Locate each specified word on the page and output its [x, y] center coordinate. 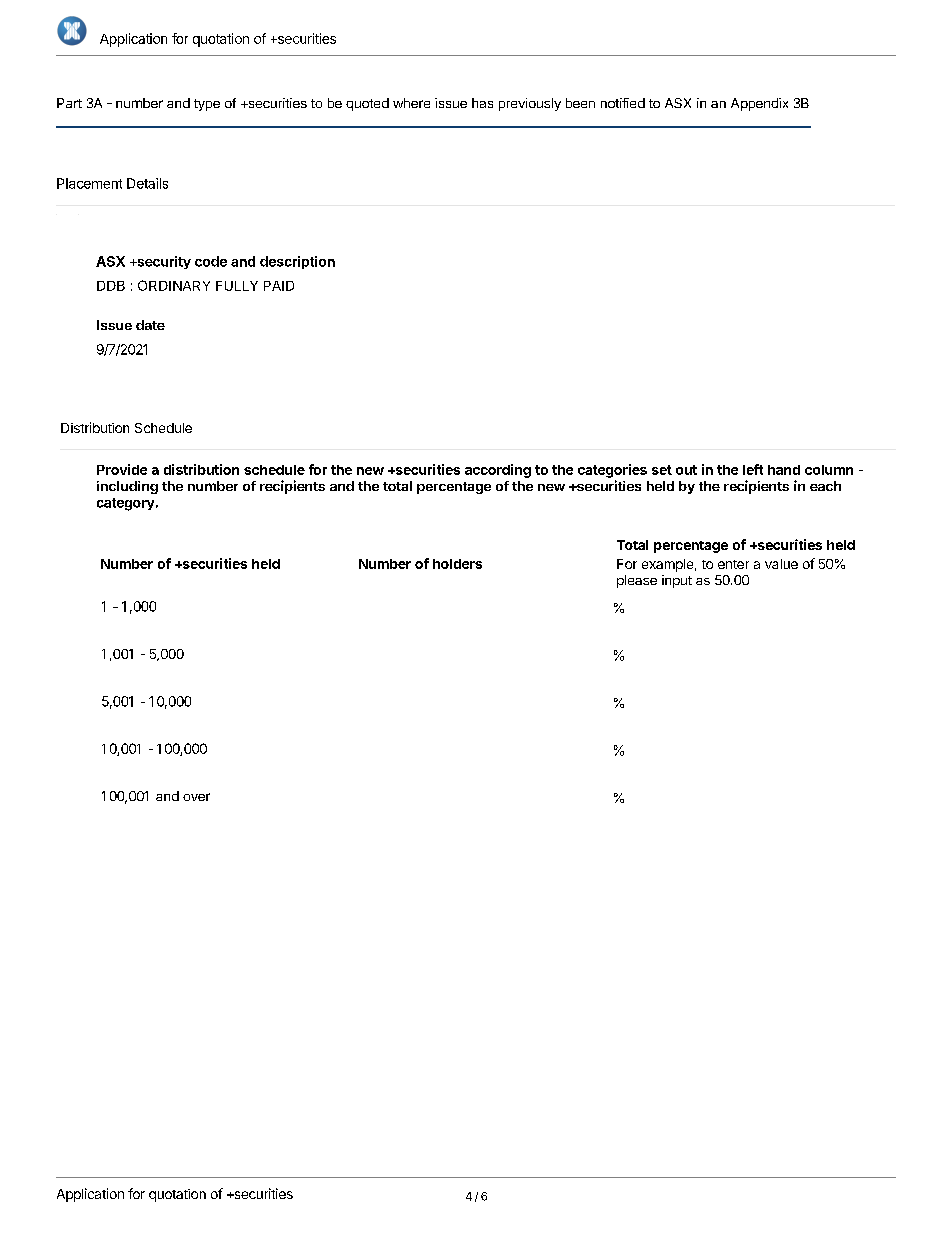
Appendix [759, 104]
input [677, 581]
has [482, 103]
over [196, 797]
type [207, 105]
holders [457, 564]
